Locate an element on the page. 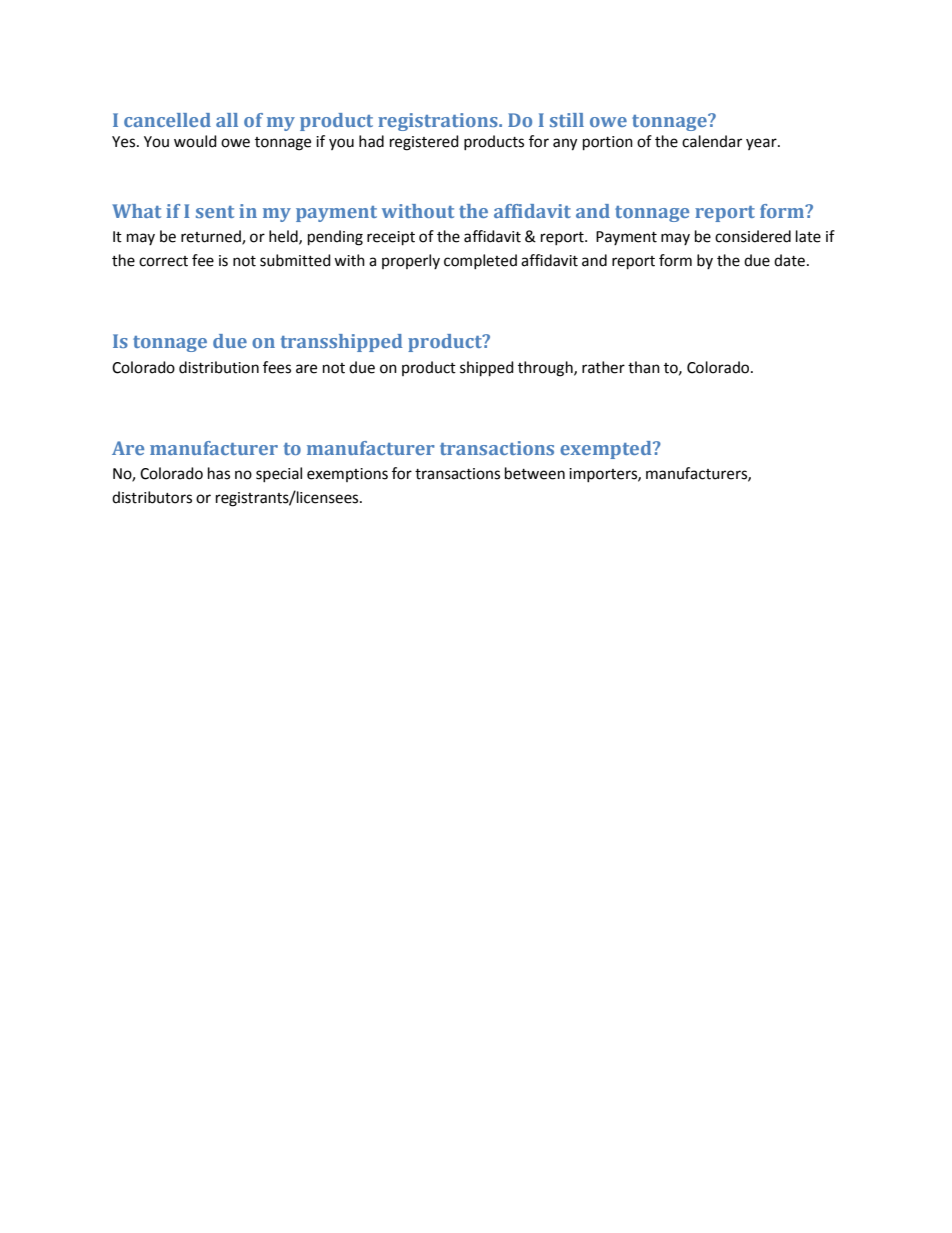  date is located at coordinates (789, 260).
